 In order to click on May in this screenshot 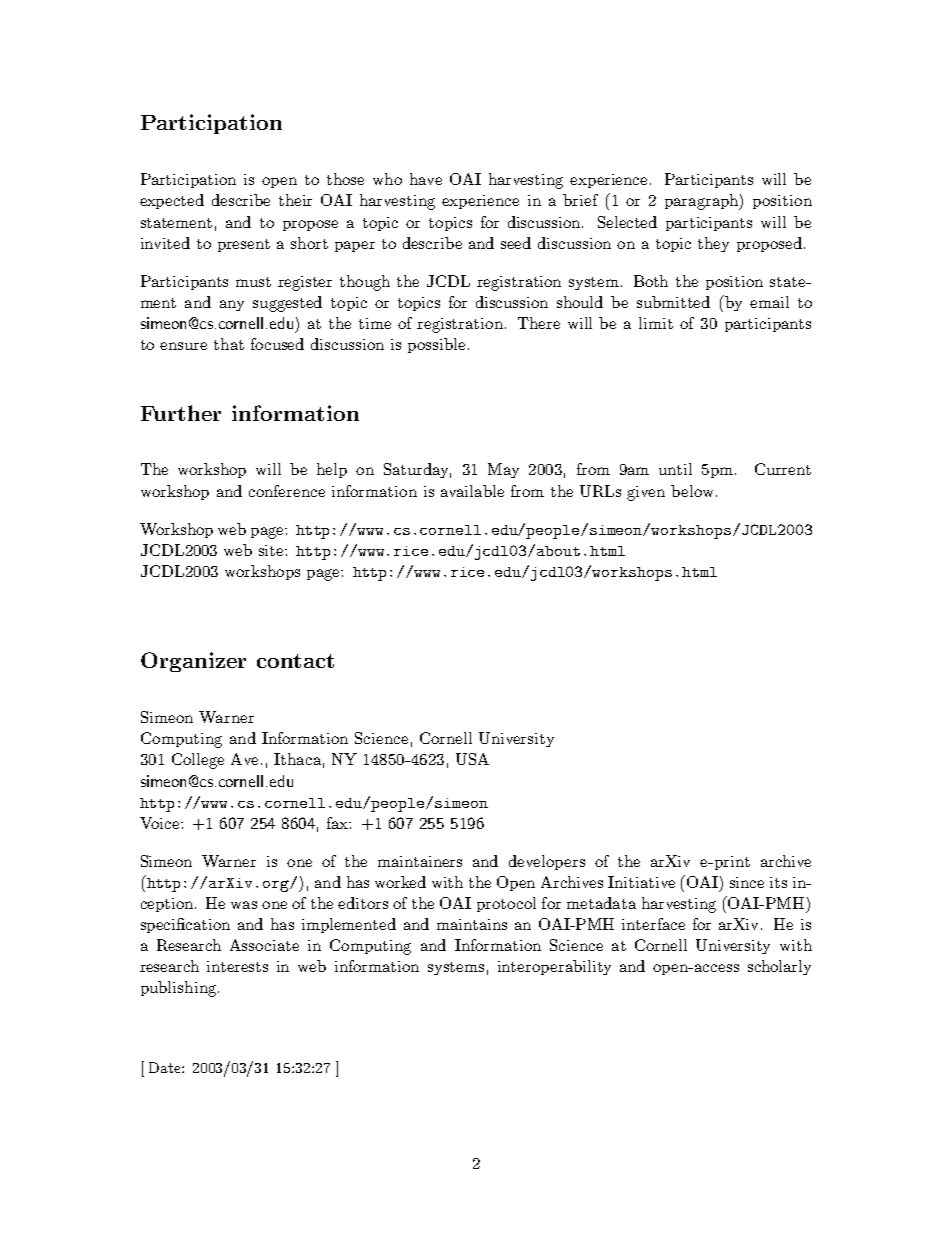, I will do `click(503, 470)`.
